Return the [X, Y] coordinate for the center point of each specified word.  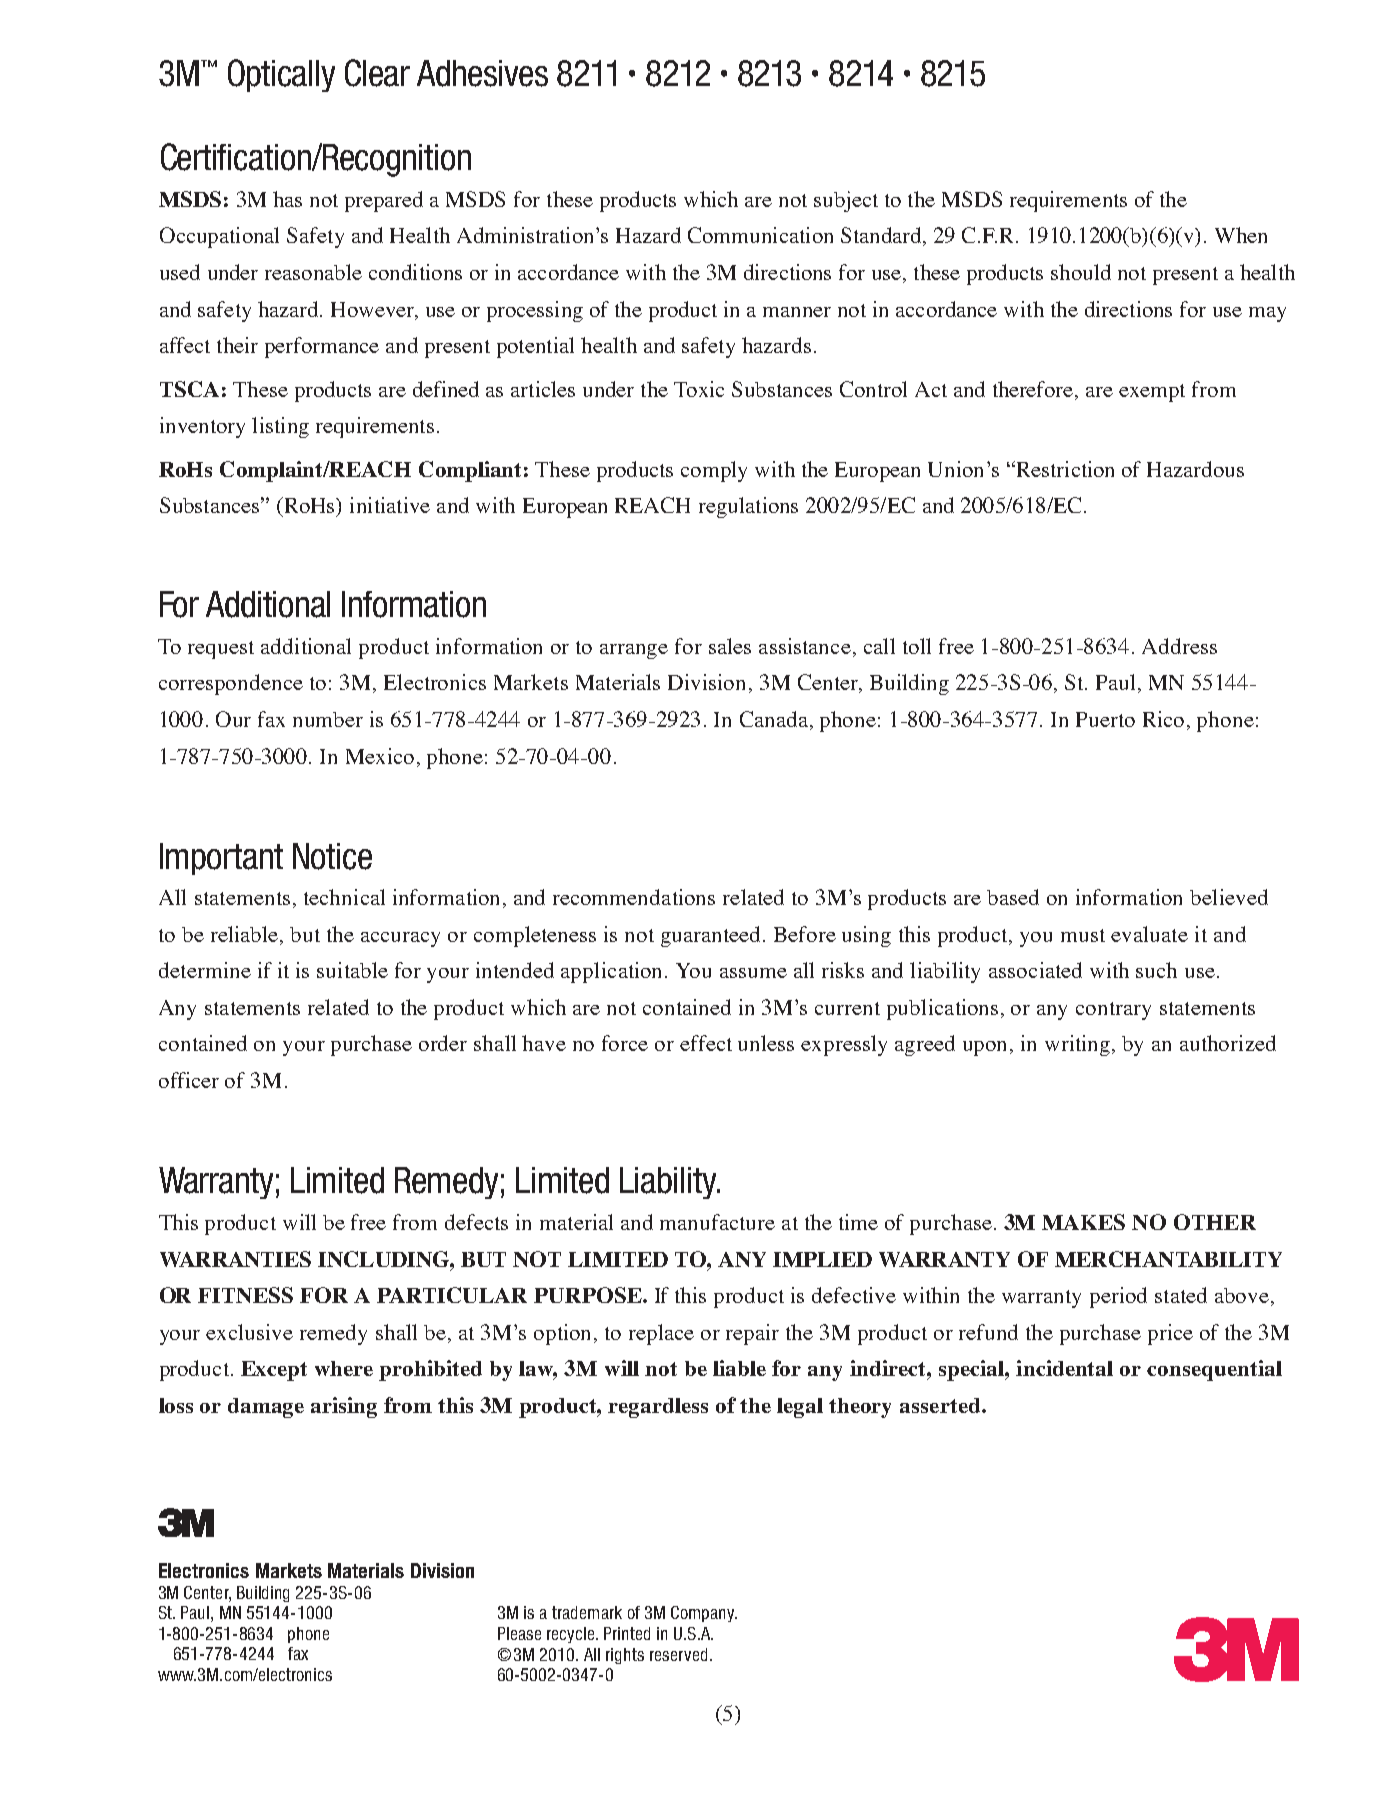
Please [519, 1633]
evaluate [1149, 934]
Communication [760, 235]
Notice [332, 856]
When [1241, 235]
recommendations [634, 897]
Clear [377, 73]
